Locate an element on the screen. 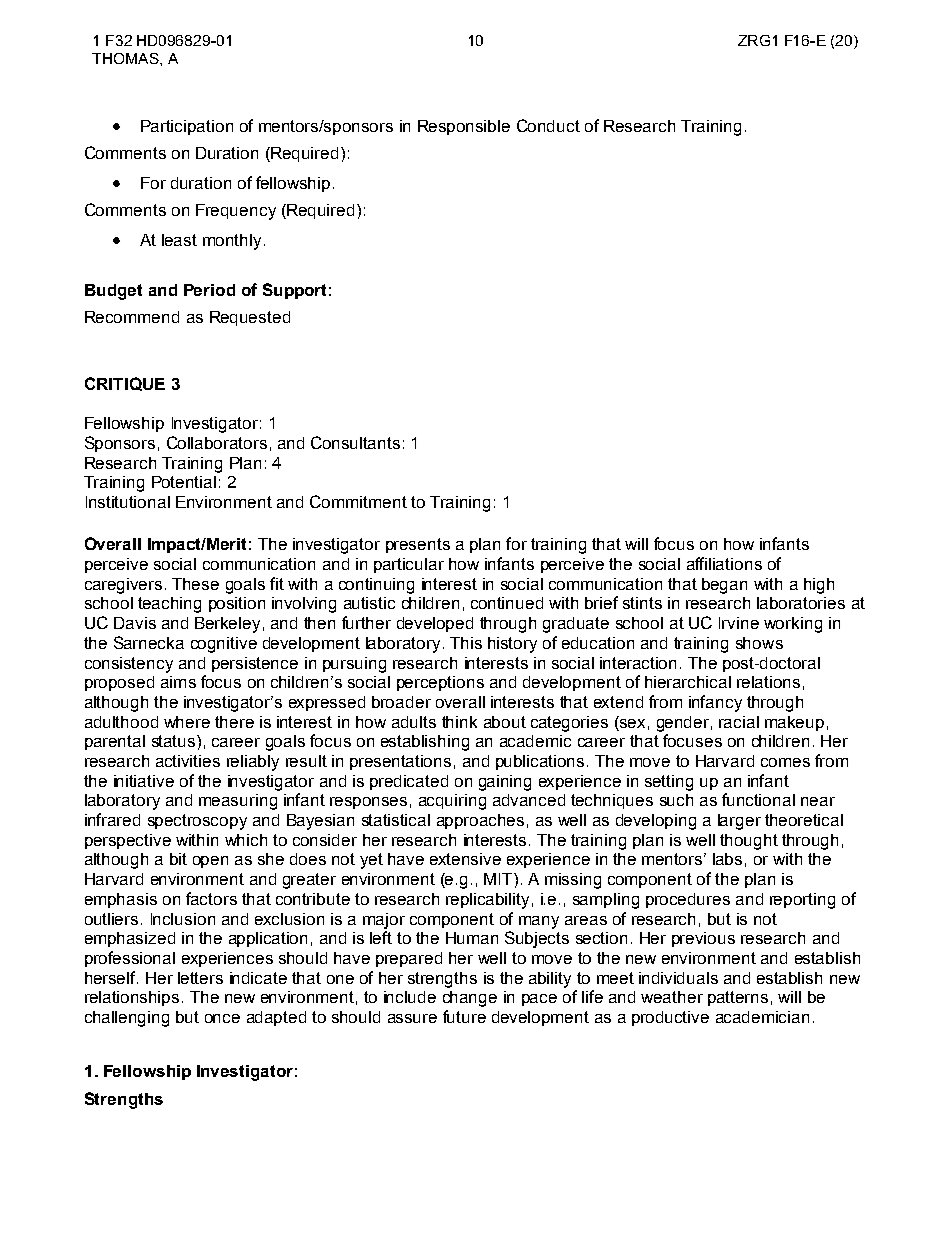  These is located at coordinates (195, 584).
